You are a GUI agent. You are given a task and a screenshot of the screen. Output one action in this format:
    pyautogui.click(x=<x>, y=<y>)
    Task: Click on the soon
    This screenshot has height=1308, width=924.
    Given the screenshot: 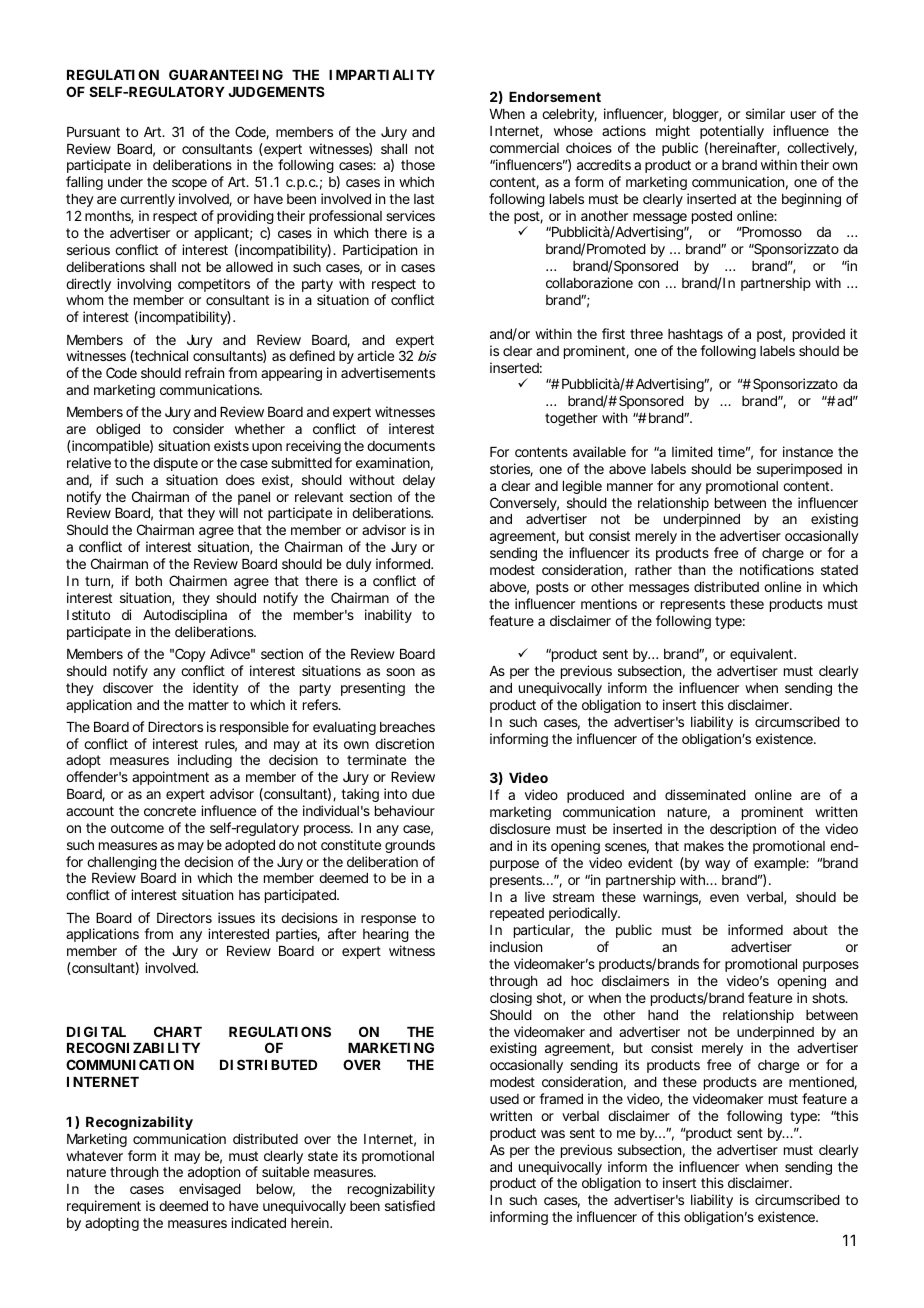 What is the action you would take?
    pyautogui.click(x=400, y=672)
